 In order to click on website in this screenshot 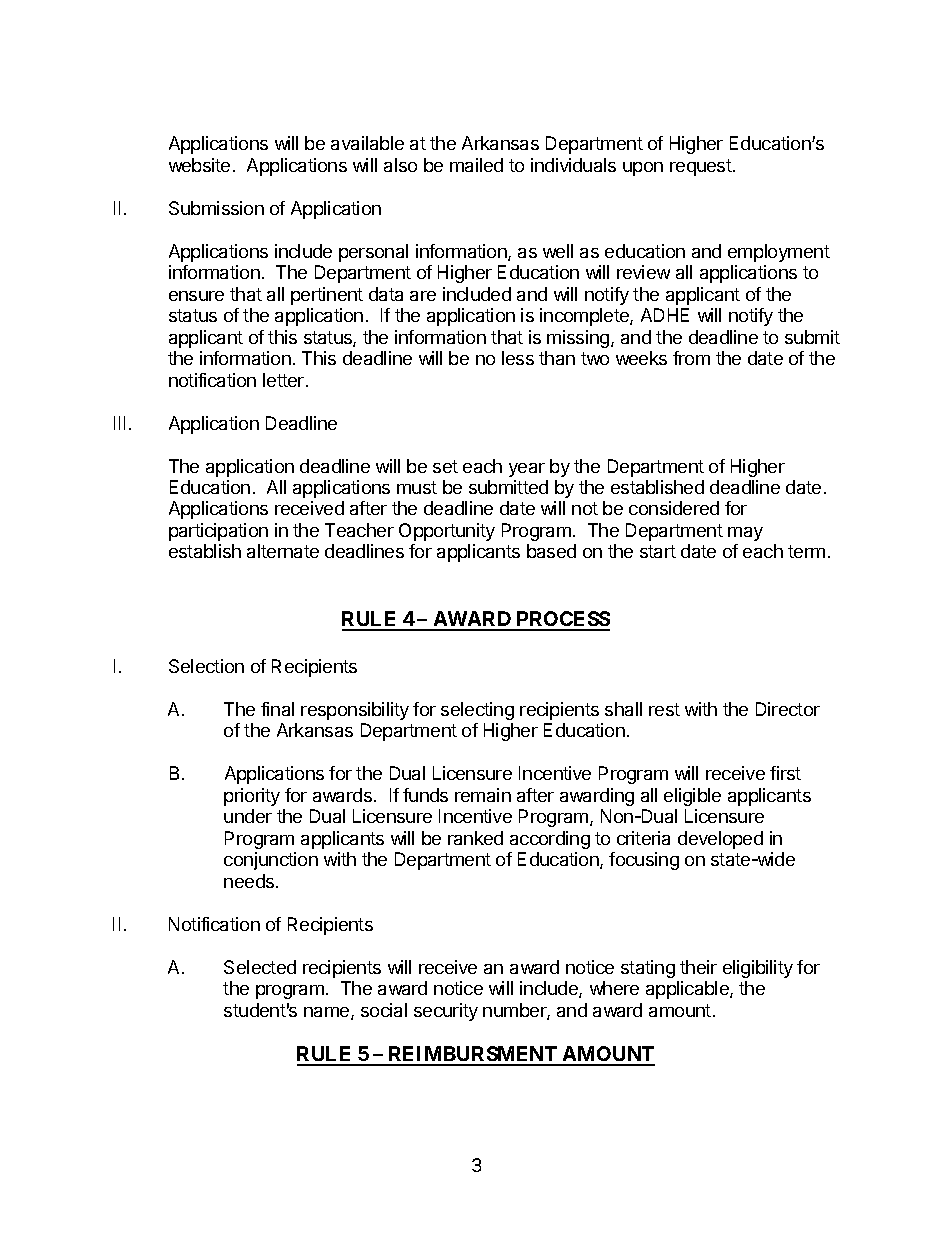, I will do `click(199, 165)`.
